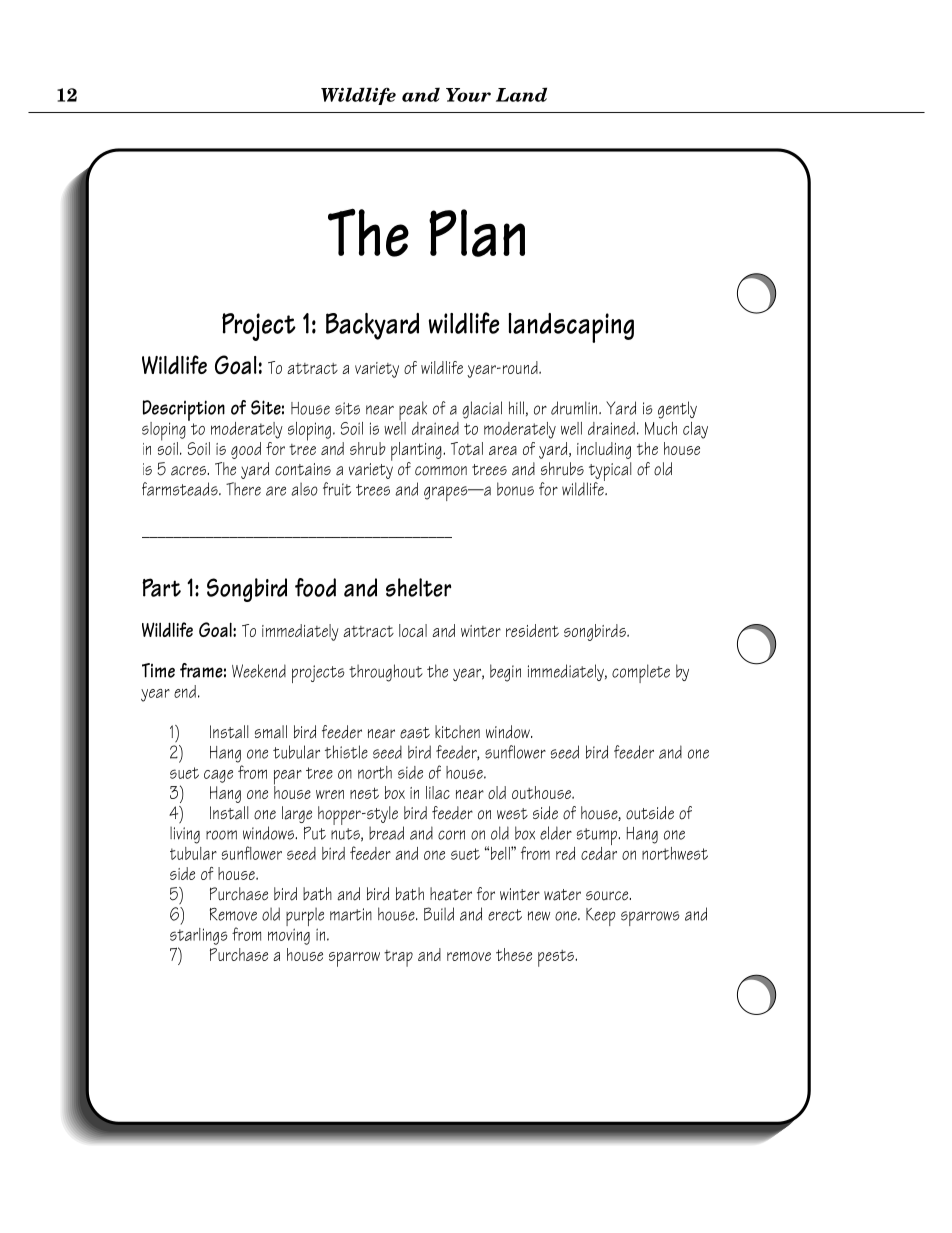 Image resolution: width=952 pixels, height=1233 pixels. Describe the element at coordinates (184, 411) in the image. I see `Description` at that location.
